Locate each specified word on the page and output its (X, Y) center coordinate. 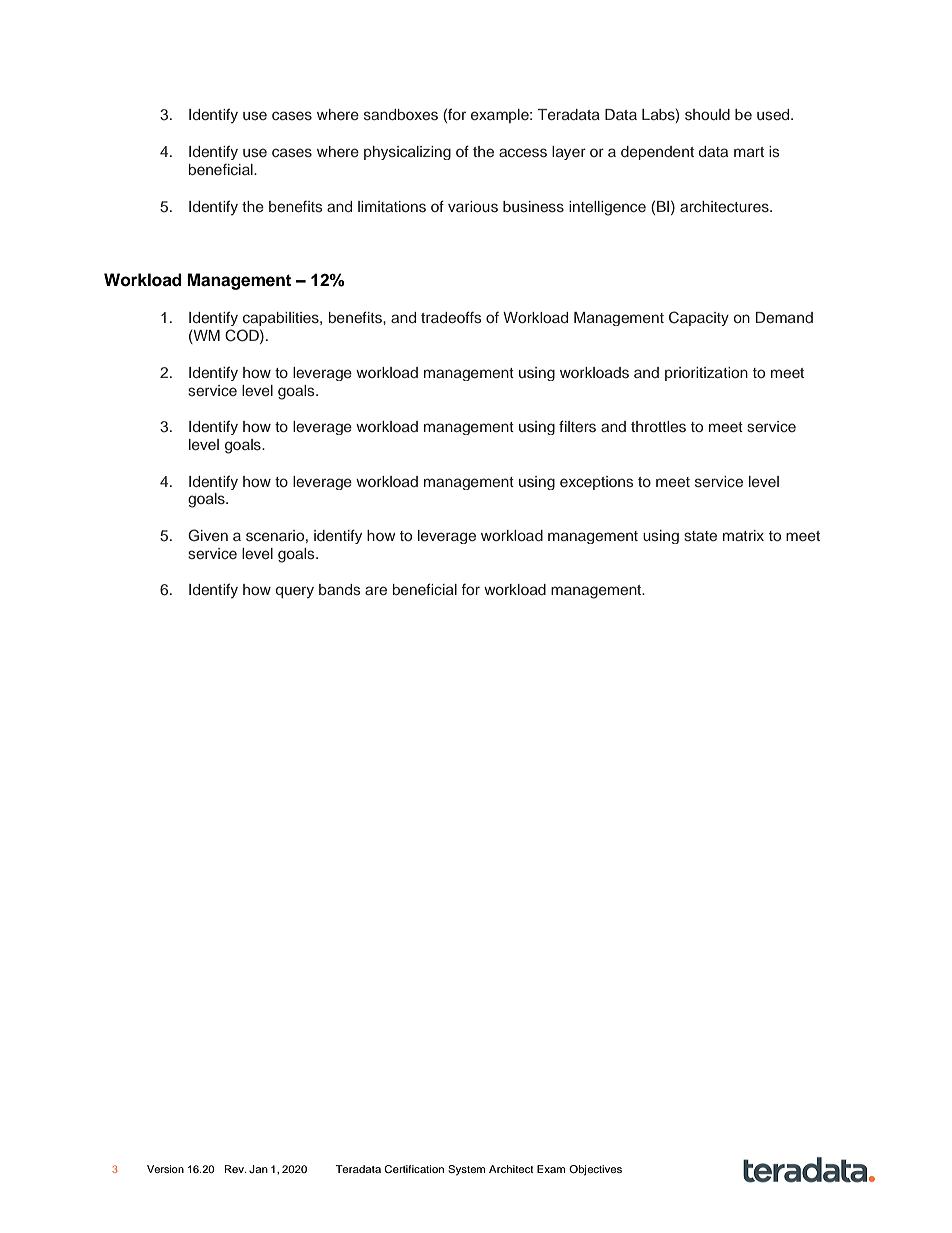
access (523, 152)
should (707, 114)
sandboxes (401, 114)
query (295, 592)
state (700, 536)
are (376, 590)
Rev (236, 1169)
